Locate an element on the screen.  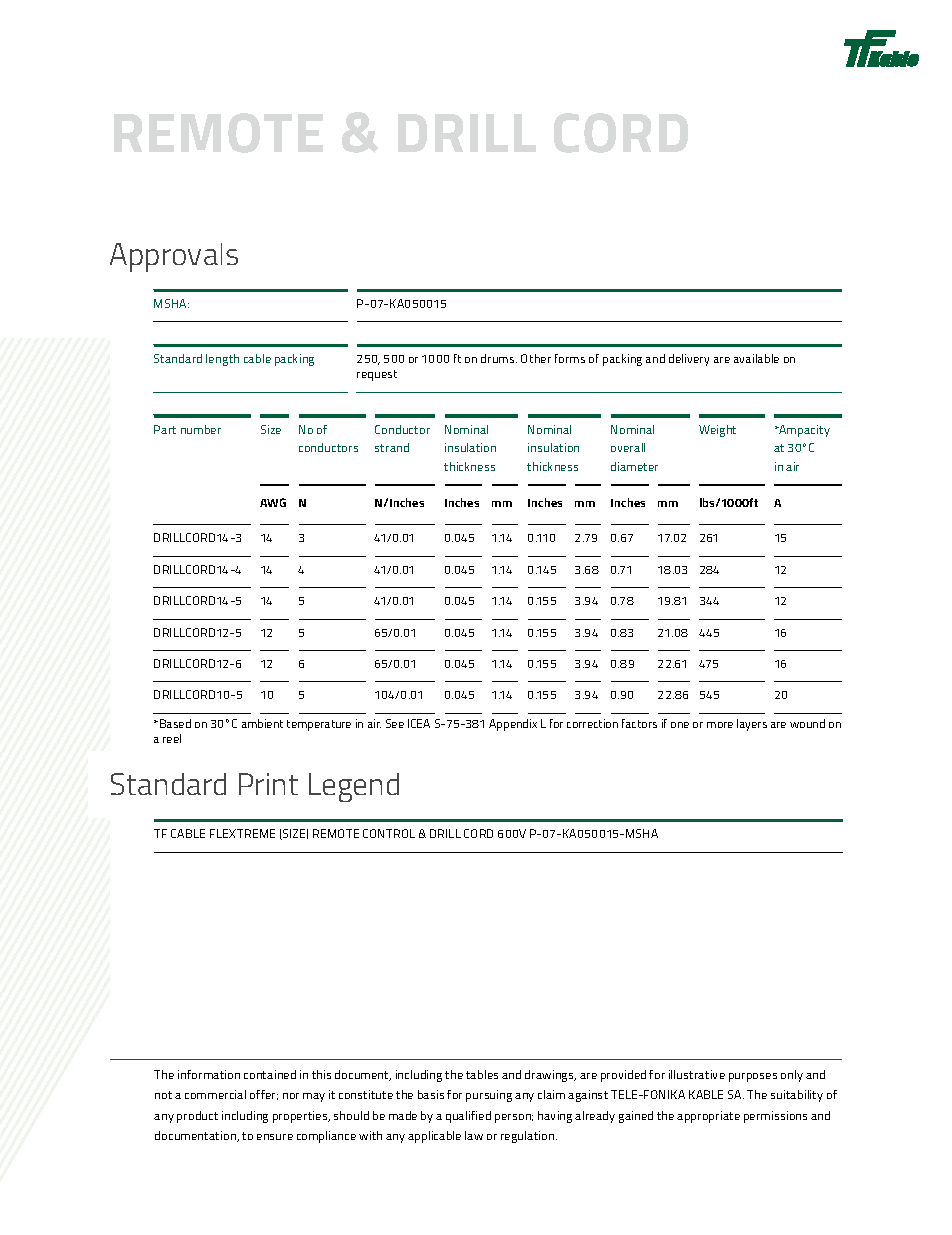
Approvals is located at coordinates (174, 257).
